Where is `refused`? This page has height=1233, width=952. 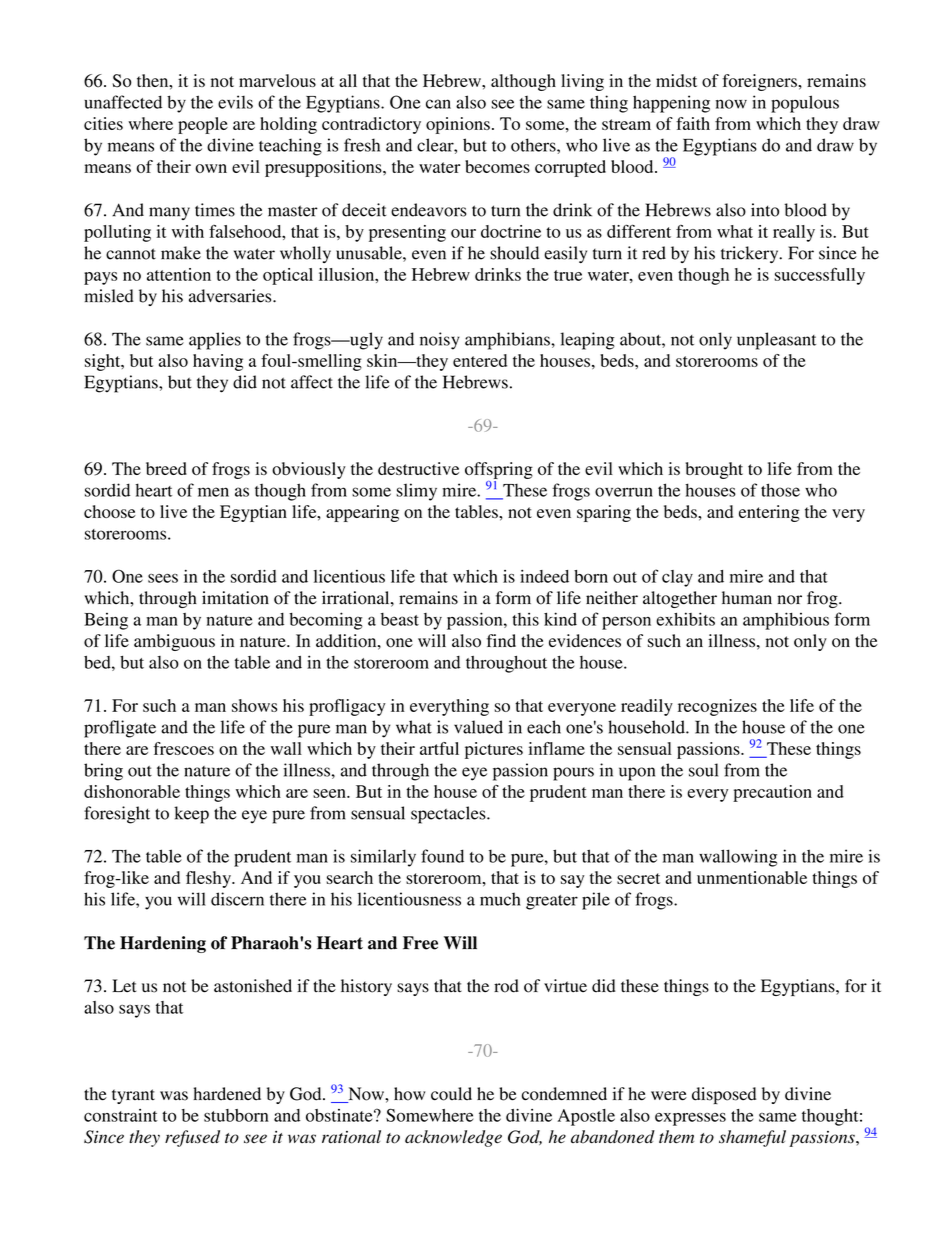
refused is located at coordinates (192, 1138).
